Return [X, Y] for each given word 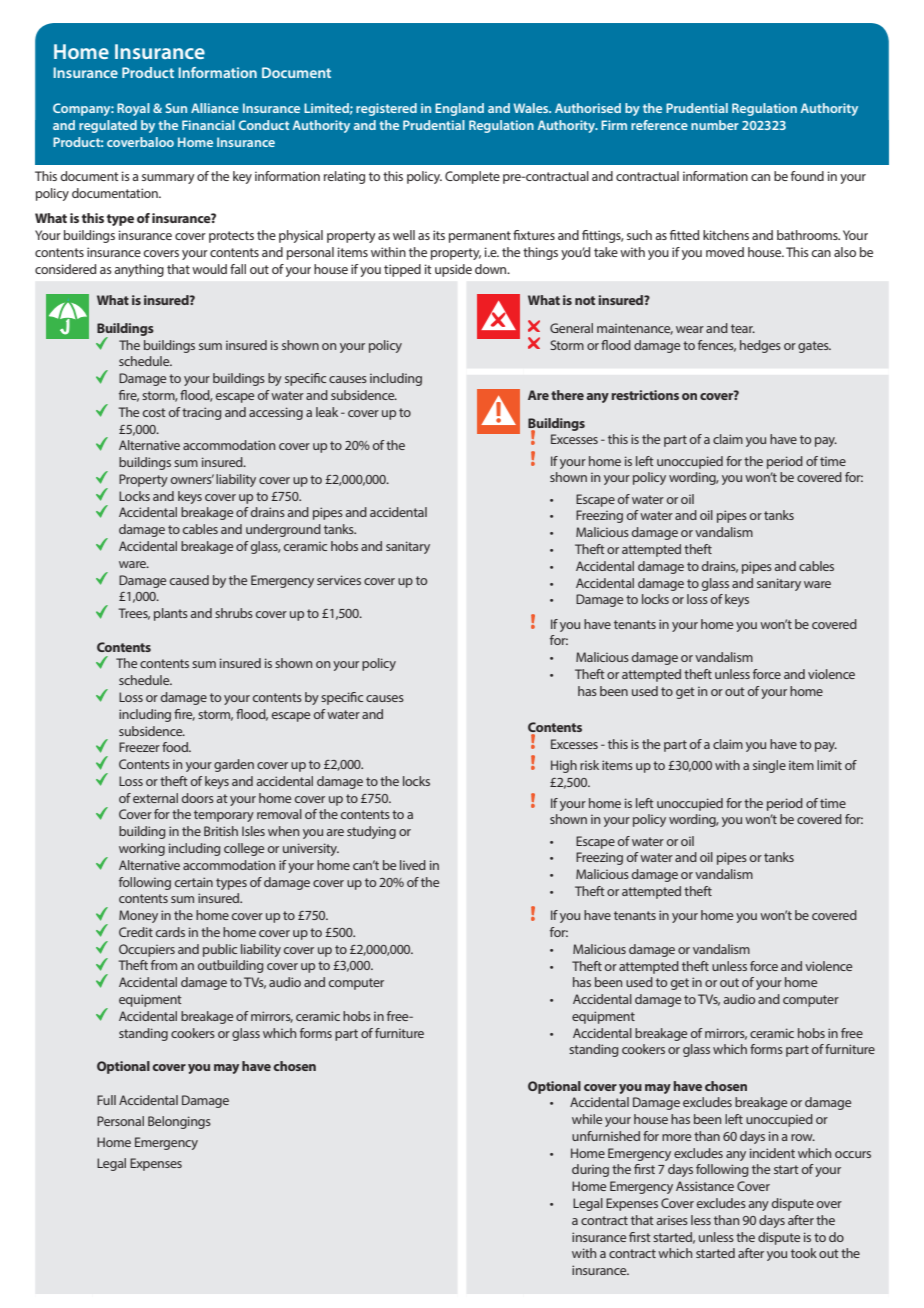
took [804, 1253]
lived [413, 865]
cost [154, 412]
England [459, 109]
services [339, 580]
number [715, 125]
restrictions [645, 395]
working [142, 849]
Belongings [179, 1122]
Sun [176, 108]
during [590, 1170]
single [769, 766]
